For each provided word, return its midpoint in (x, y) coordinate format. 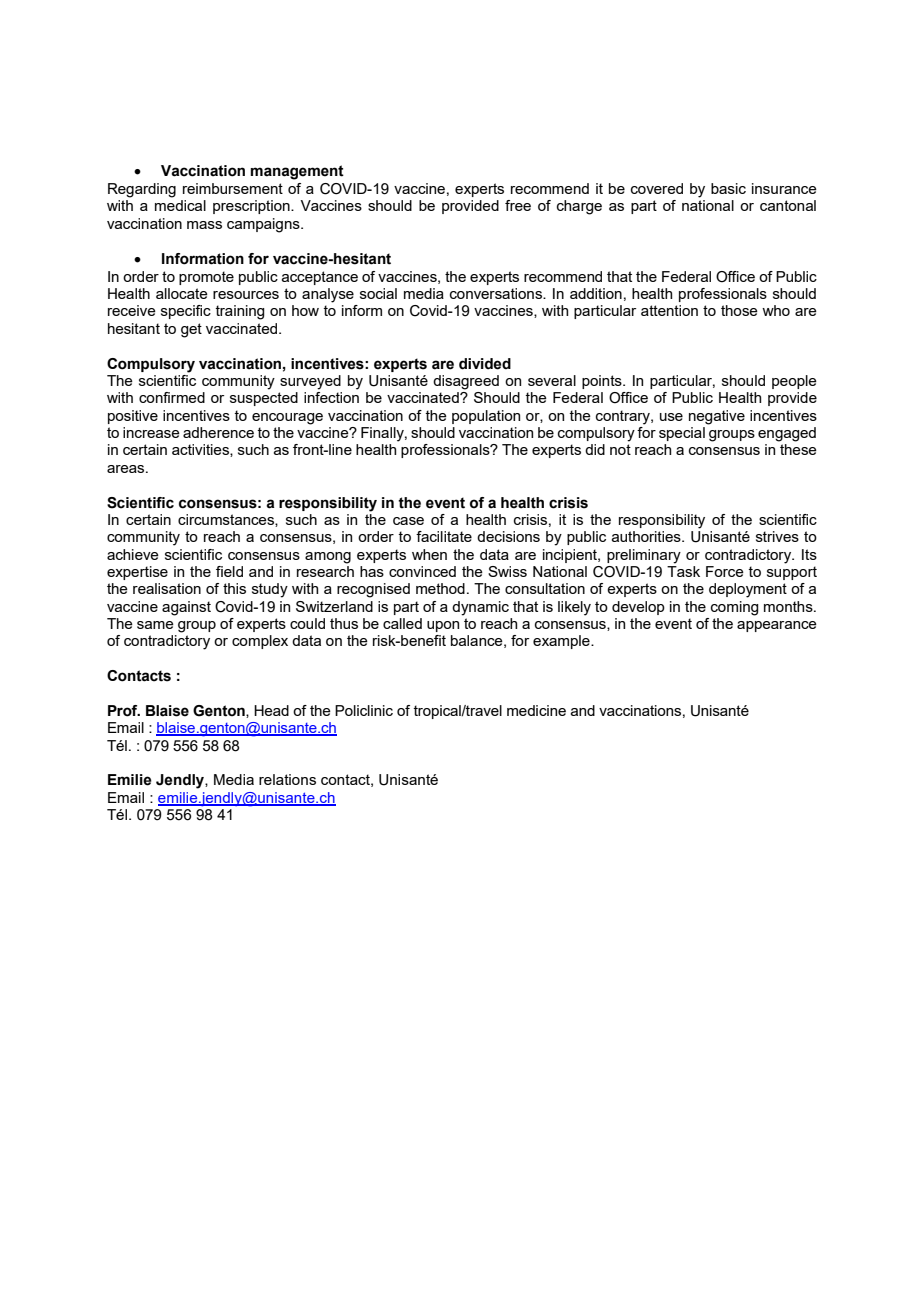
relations (287, 779)
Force (725, 571)
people (794, 382)
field (229, 571)
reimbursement (233, 188)
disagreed (466, 382)
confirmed (172, 397)
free (518, 205)
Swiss (507, 571)
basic (728, 188)
